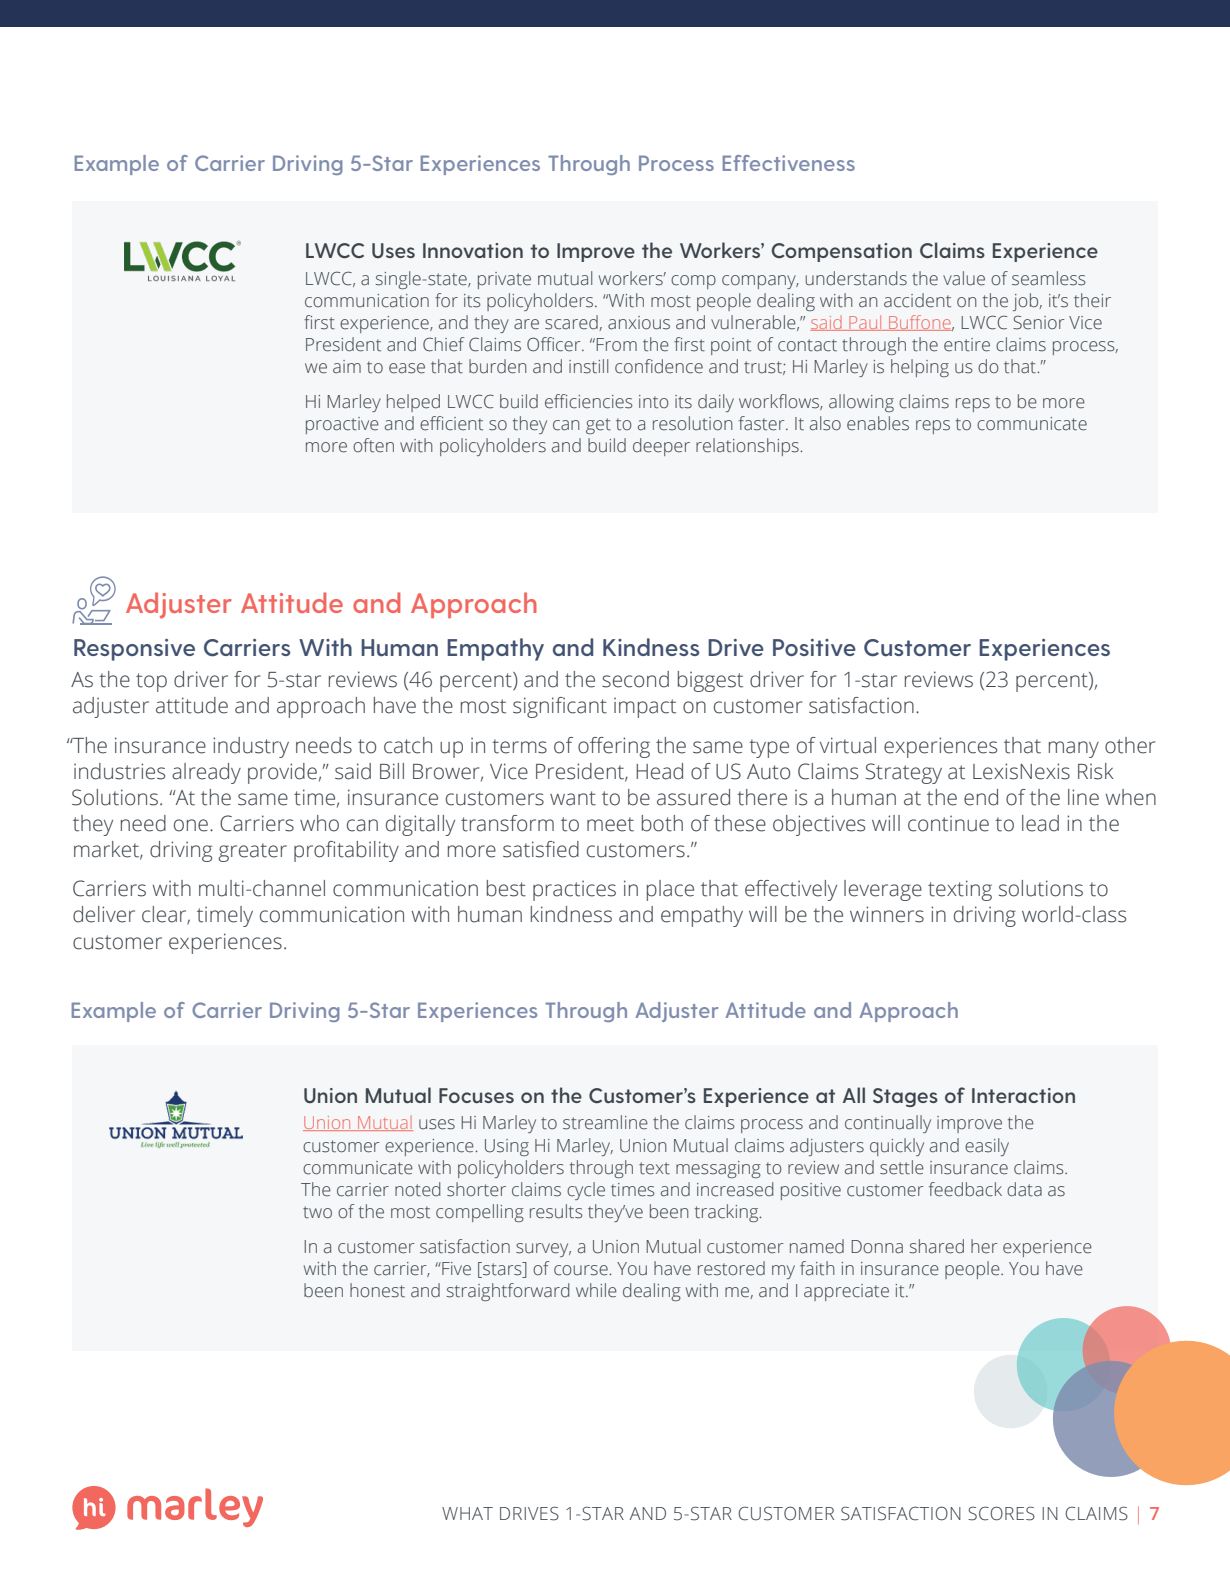 This screenshot has height=1592, width=1230. What do you see at coordinates (1040, 823) in the screenshot?
I see `lead` at bounding box center [1040, 823].
